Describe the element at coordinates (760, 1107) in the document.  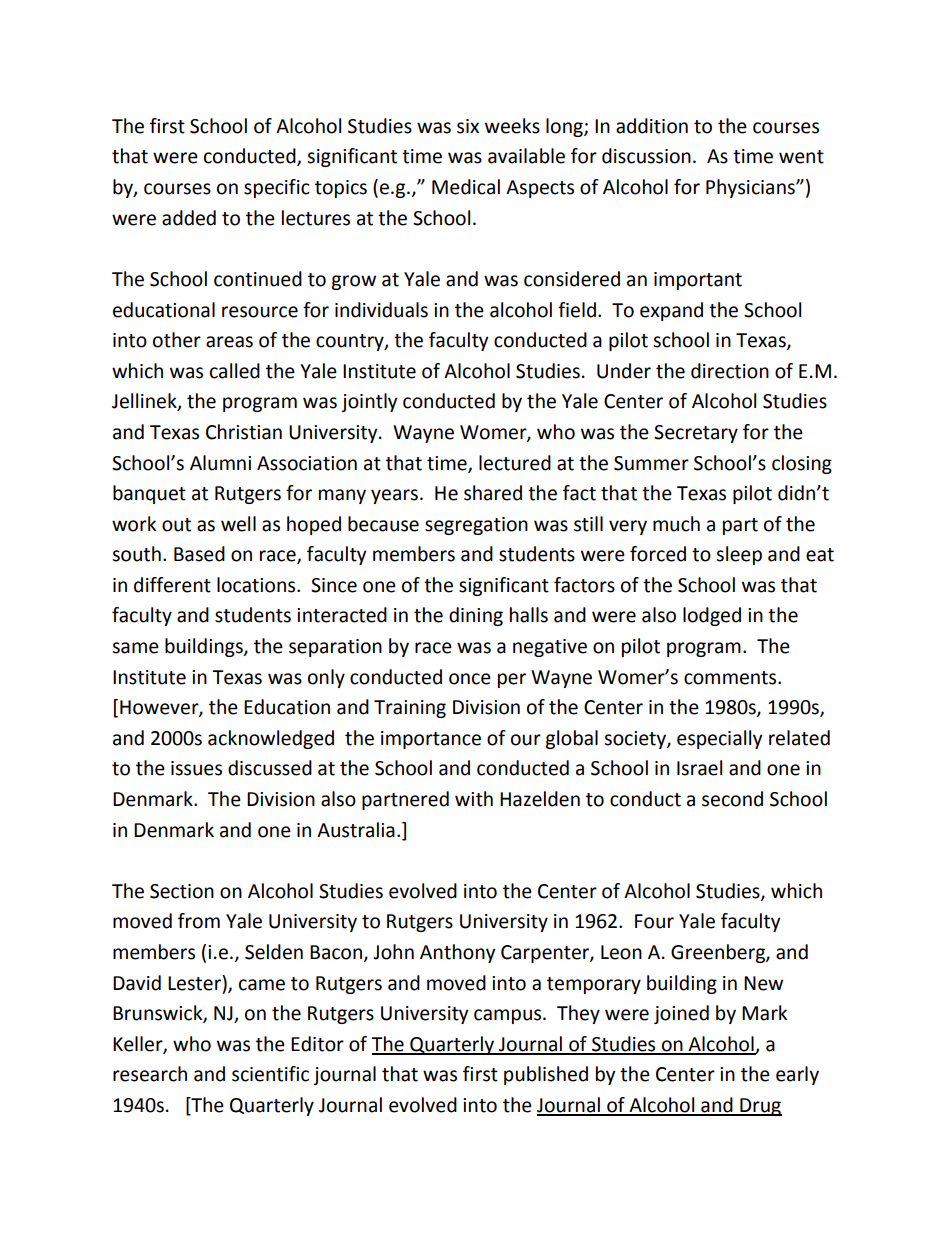
I see `Drug` at that location.
